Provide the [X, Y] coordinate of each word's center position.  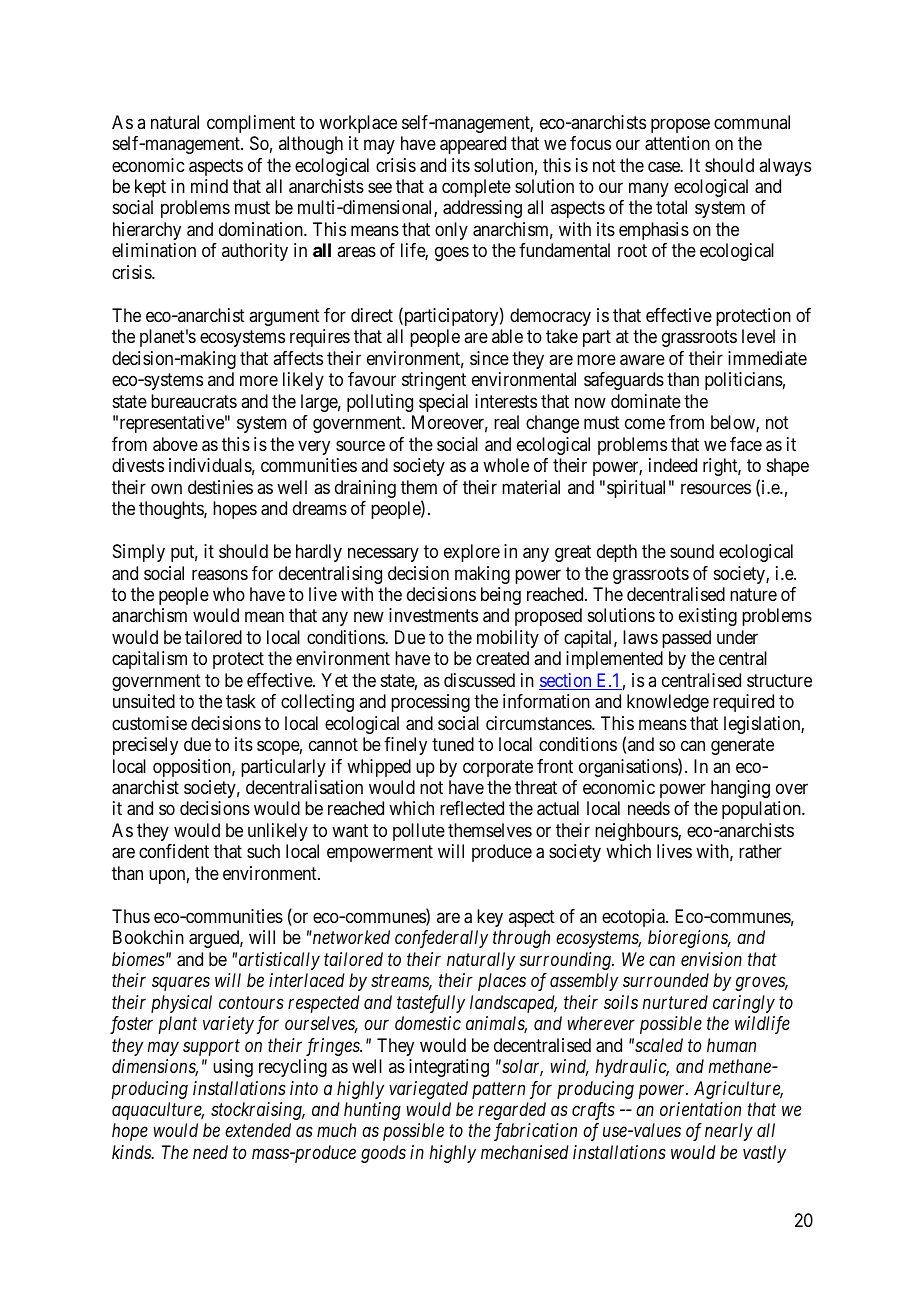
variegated [428, 1090]
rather [760, 851]
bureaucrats [194, 401]
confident [174, 851]
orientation [700, 1109]
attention [677, 143]
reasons [220, 575]
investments [433, 615]
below [734, 423]
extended [258, 1130]
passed [686, 639]
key [490, 918]
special [443, 403]
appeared [473, 145]
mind [209, 186]
